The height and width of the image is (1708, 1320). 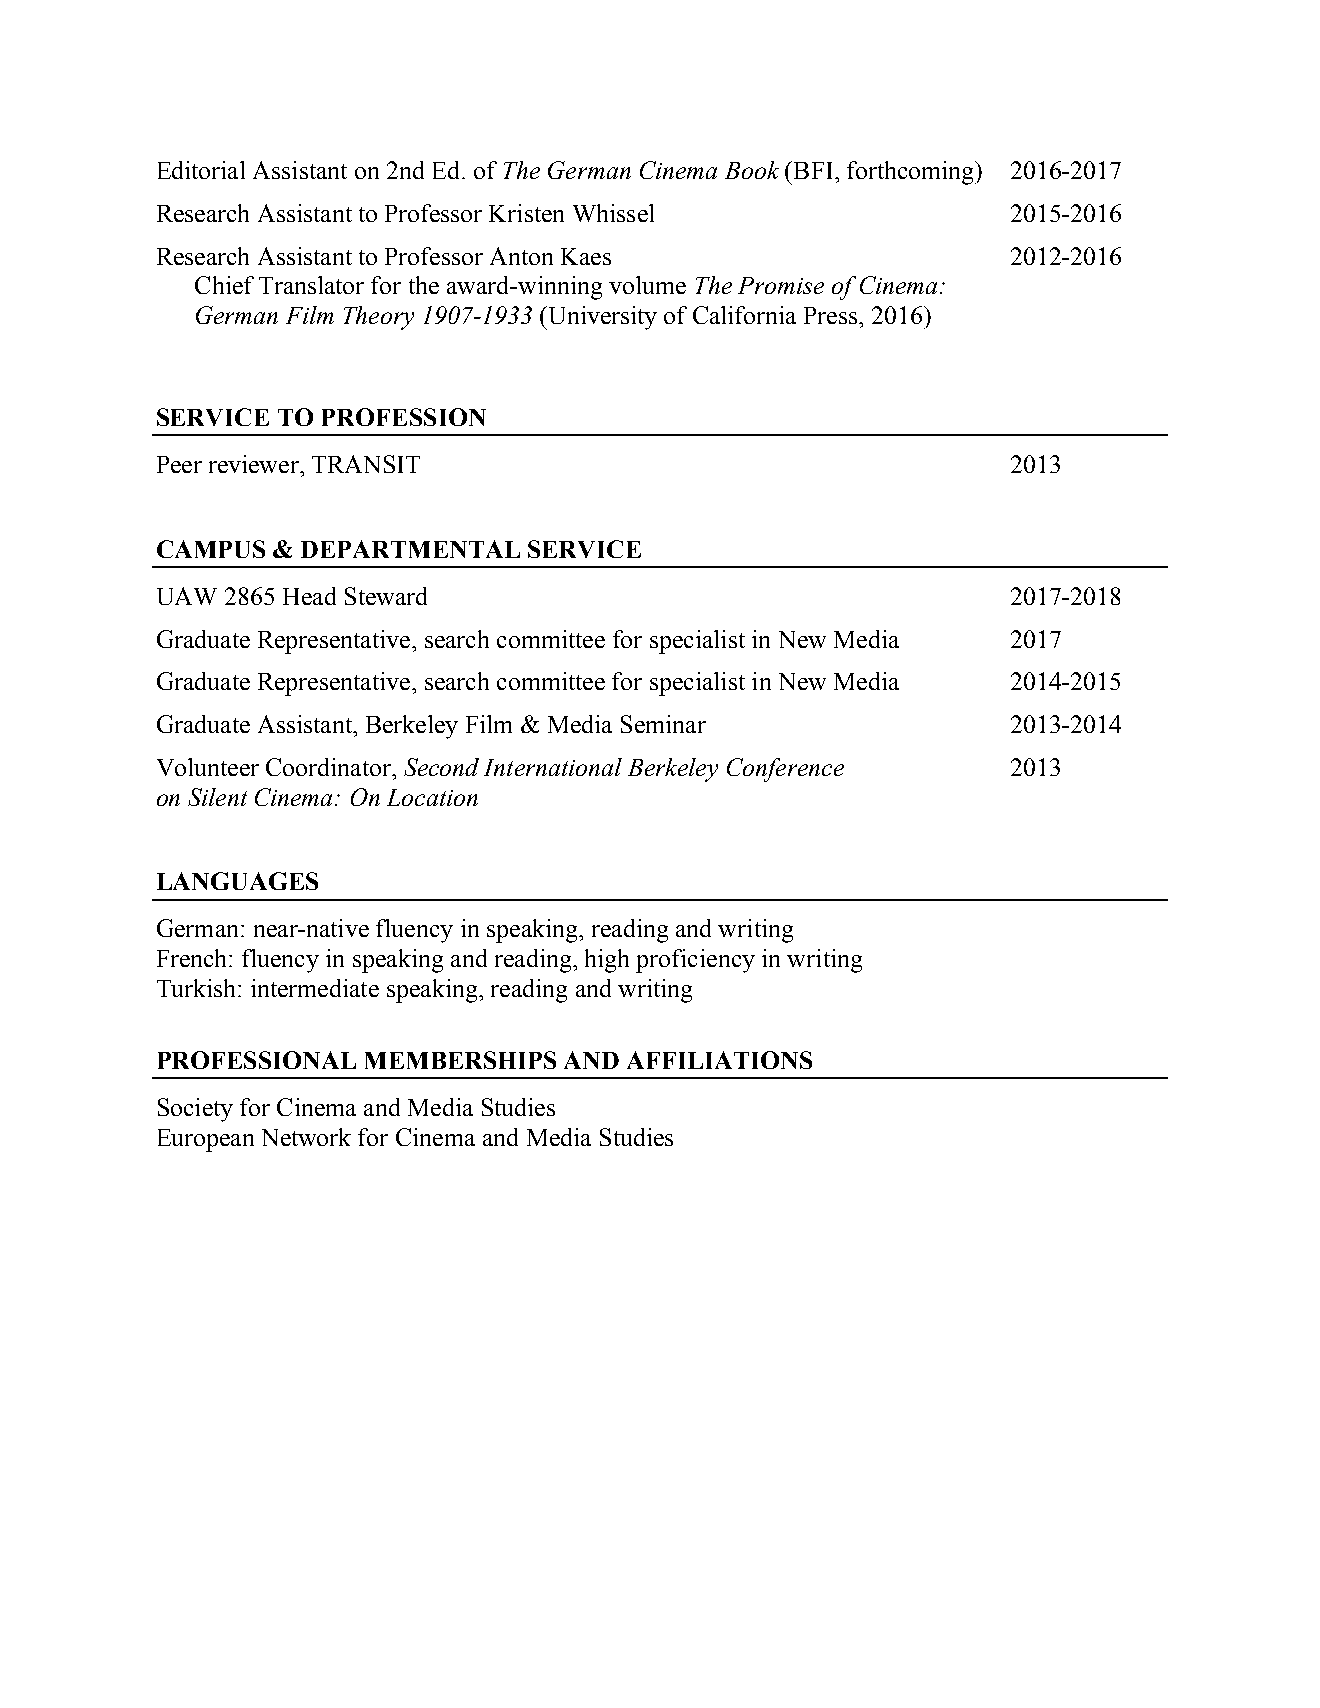 What do you see at coordinates (695, 961) in the image?
I see `proficiency` at bounding box center [695, 961].
